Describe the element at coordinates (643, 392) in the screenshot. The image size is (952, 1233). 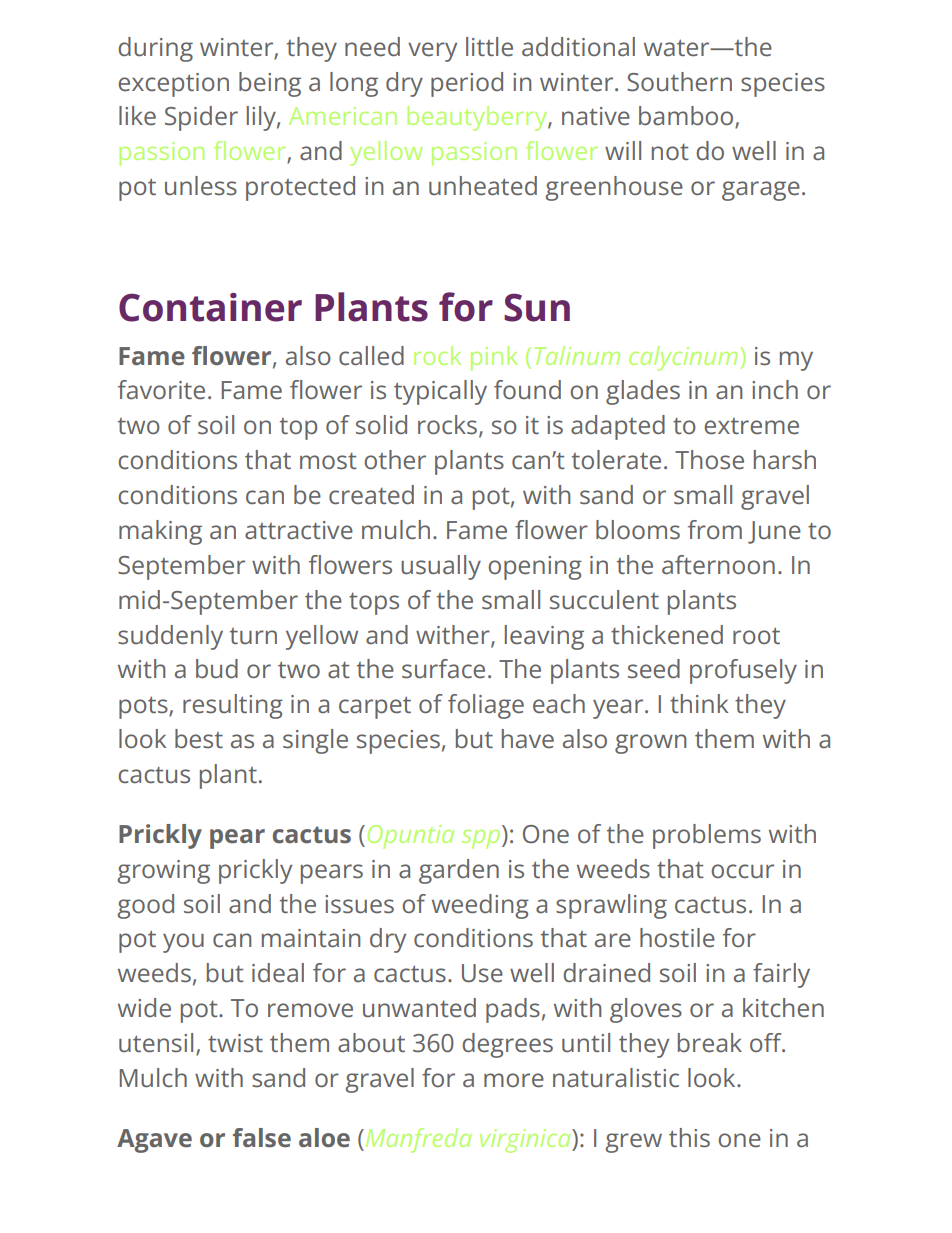
I see `glades` at that location.
